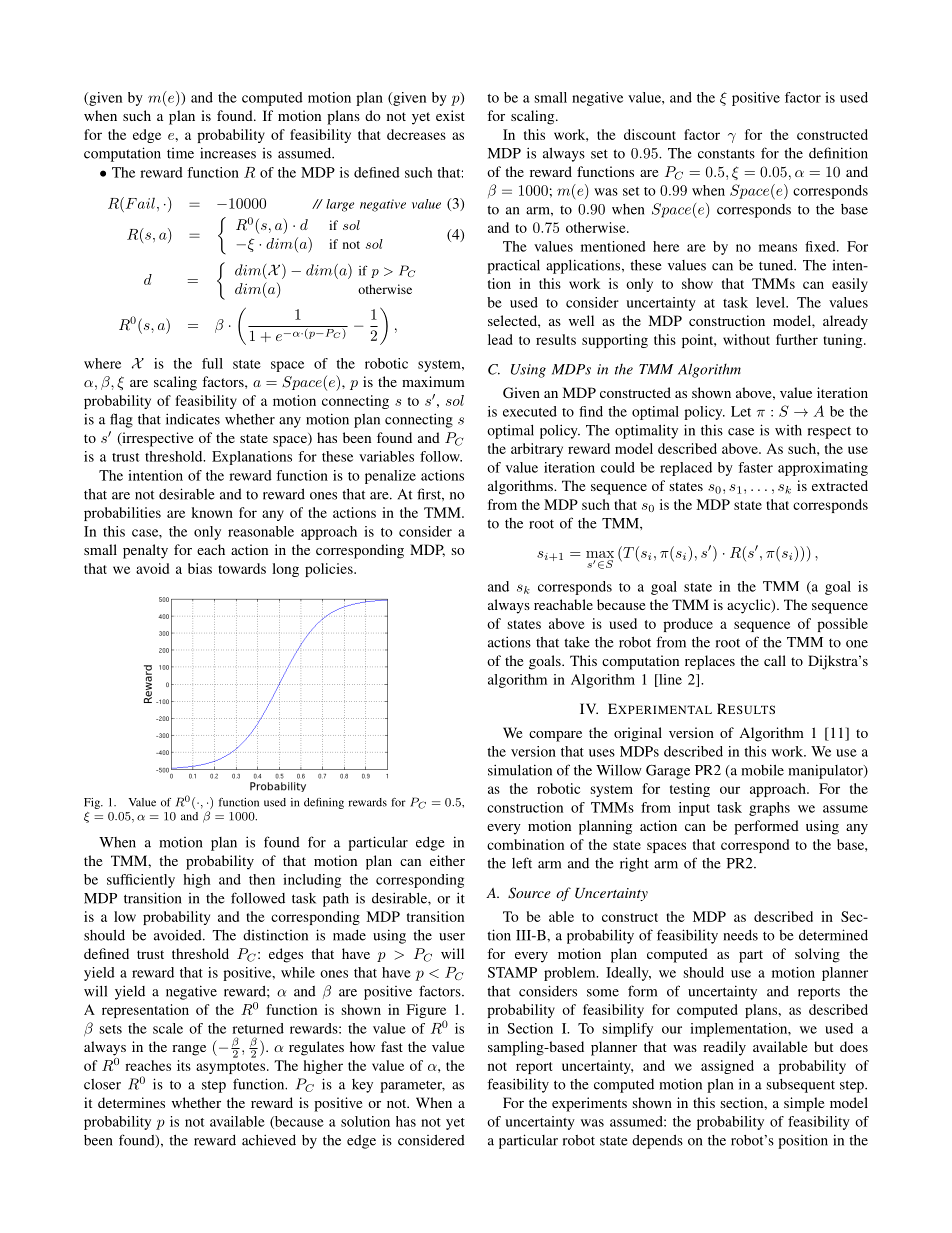 This document has height=1233, width=952. I want to click on call, so click(775, 660).
